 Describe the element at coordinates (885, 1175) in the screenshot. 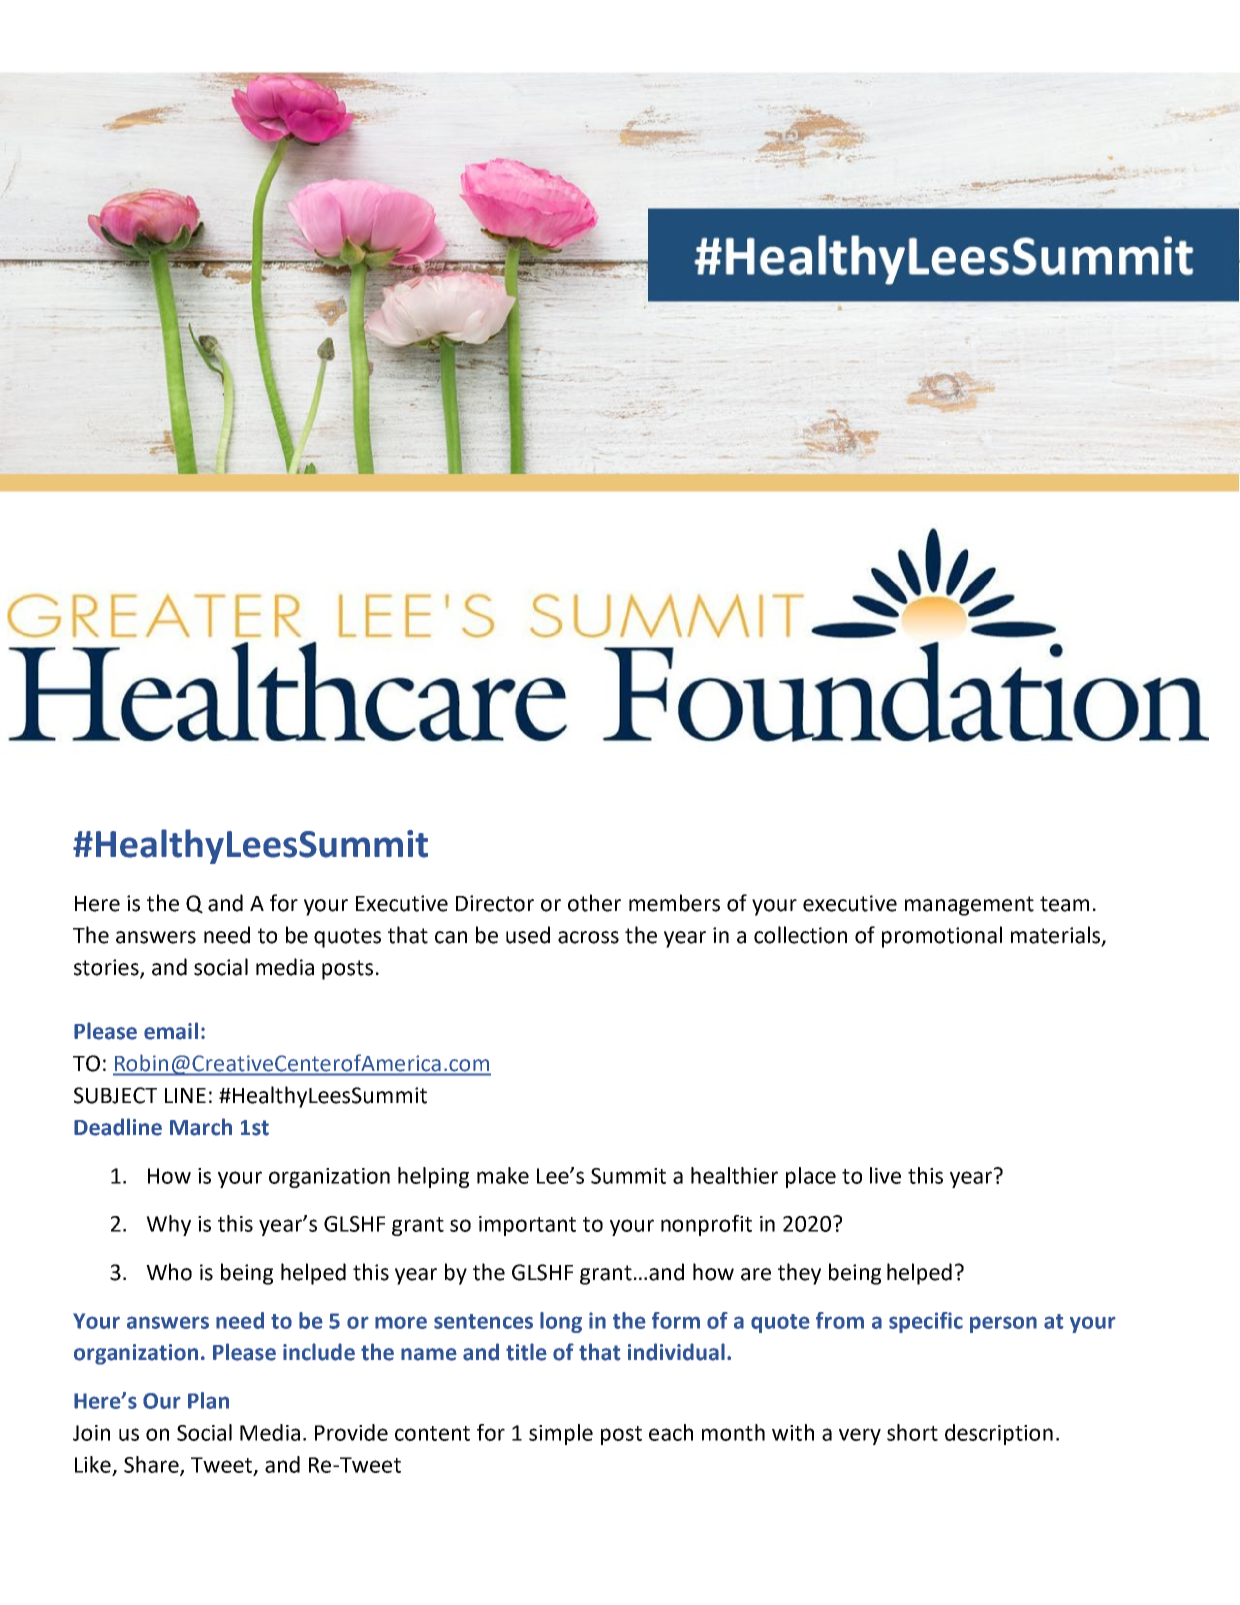

I see `live` at that location.
